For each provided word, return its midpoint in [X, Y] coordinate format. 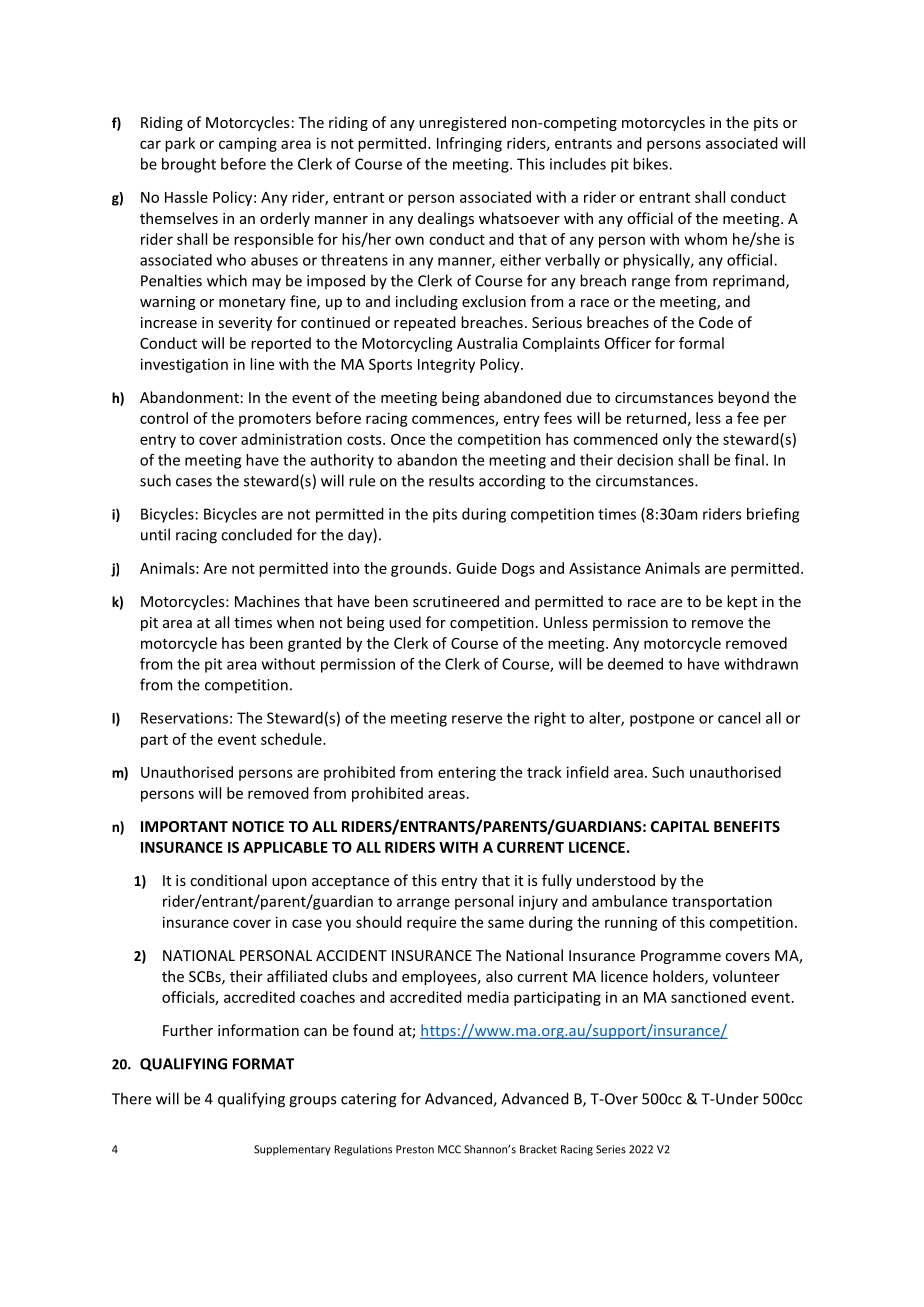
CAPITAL [680, 826]
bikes [651, 164]
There [131, 1098]
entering [467, 773]
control [164, 418]
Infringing [469, 144]
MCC [449, 1149]
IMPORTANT [184, 826]
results [451, 480]
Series [611, 1149]
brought [189, 165]
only [677, 440]
